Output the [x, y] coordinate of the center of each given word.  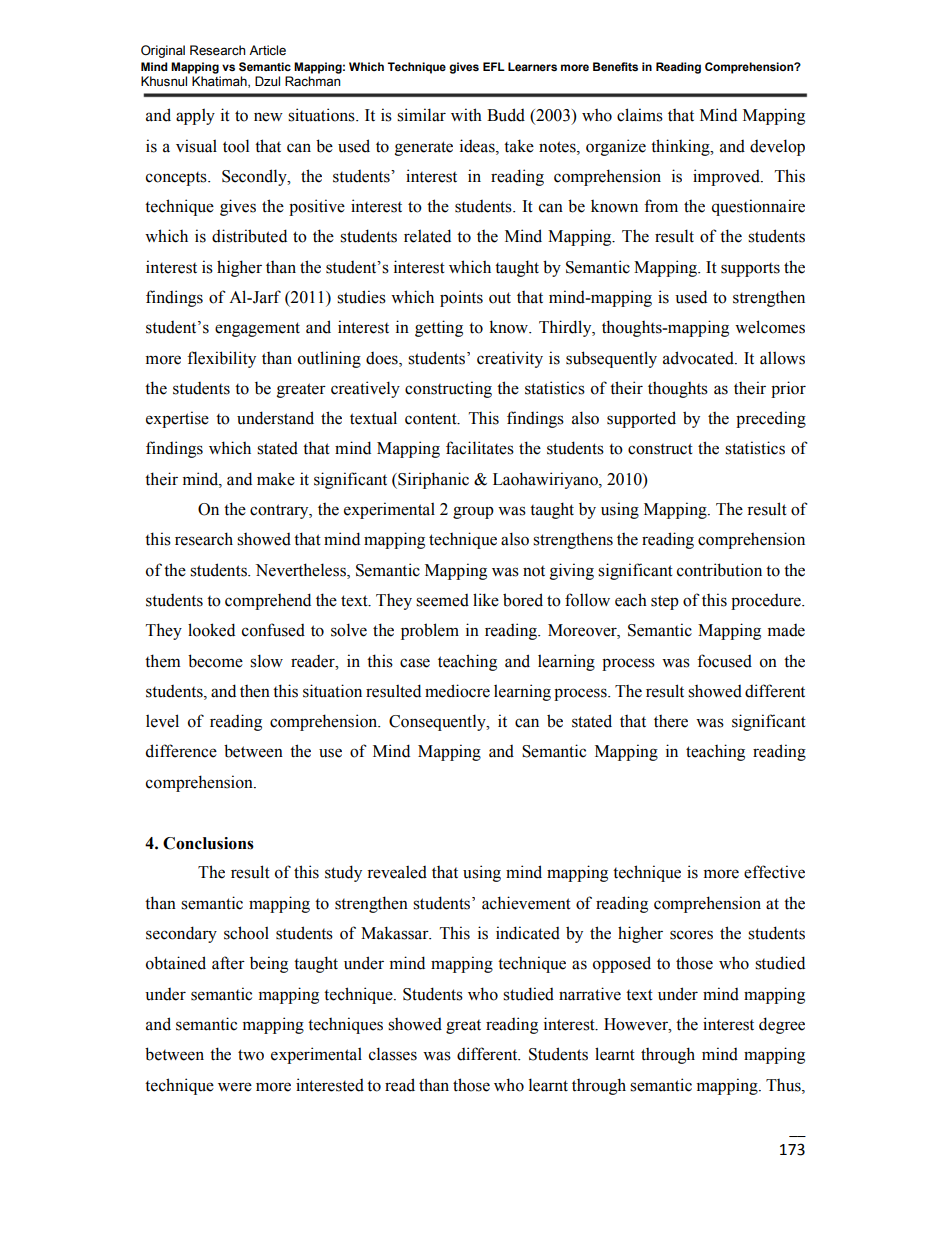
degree [782, 1025]
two [251, 1055]
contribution [719, 570]
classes [393, 1054]
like [486, 600]
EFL [494, 66]
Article [267, 50]
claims [640, 115]
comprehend [268, 601]
